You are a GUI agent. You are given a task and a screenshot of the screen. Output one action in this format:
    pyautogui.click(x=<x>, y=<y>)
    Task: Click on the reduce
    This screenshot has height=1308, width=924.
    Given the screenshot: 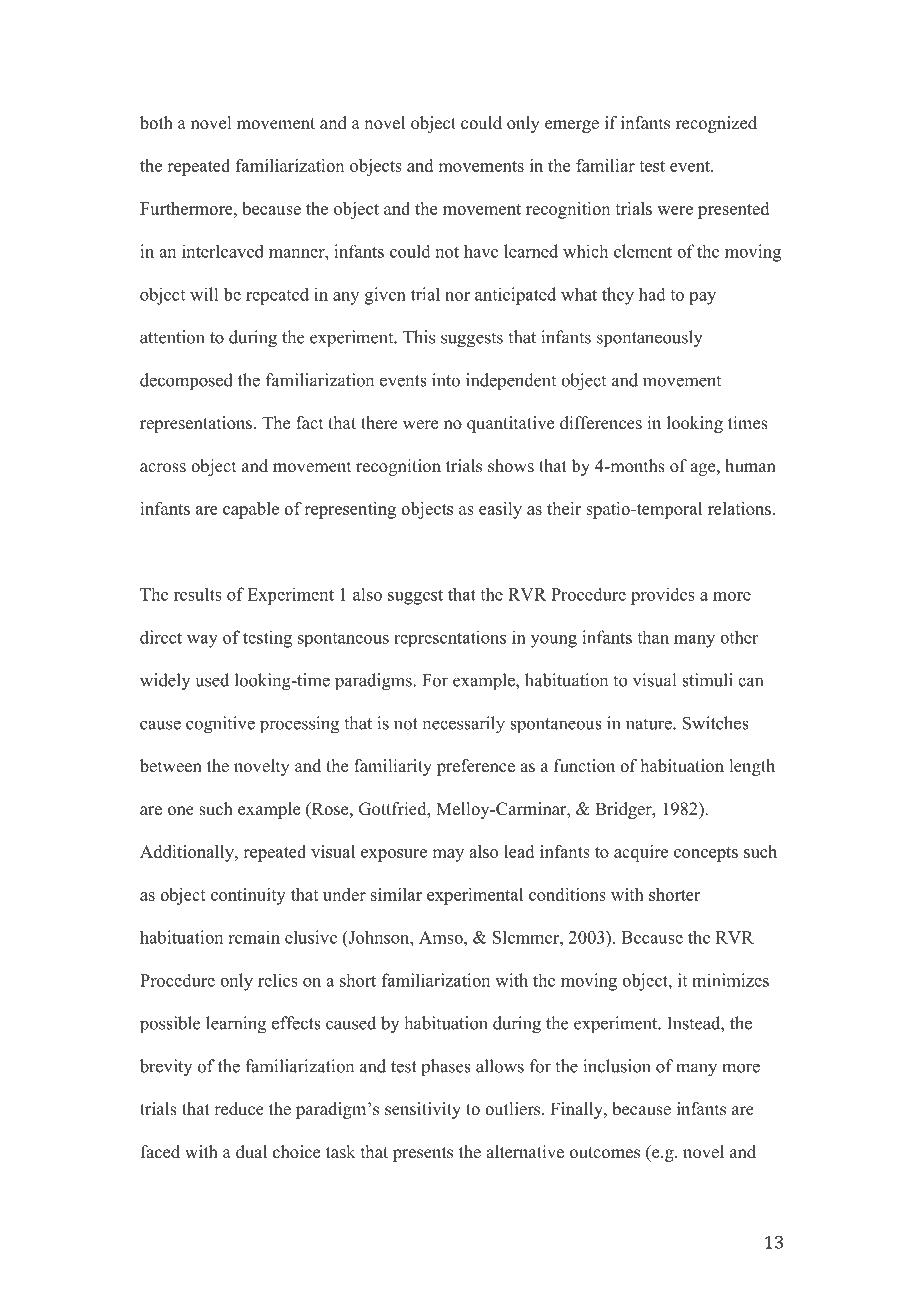 What is the action you would take?
    pyautogui.click(x=239, y=1109)
